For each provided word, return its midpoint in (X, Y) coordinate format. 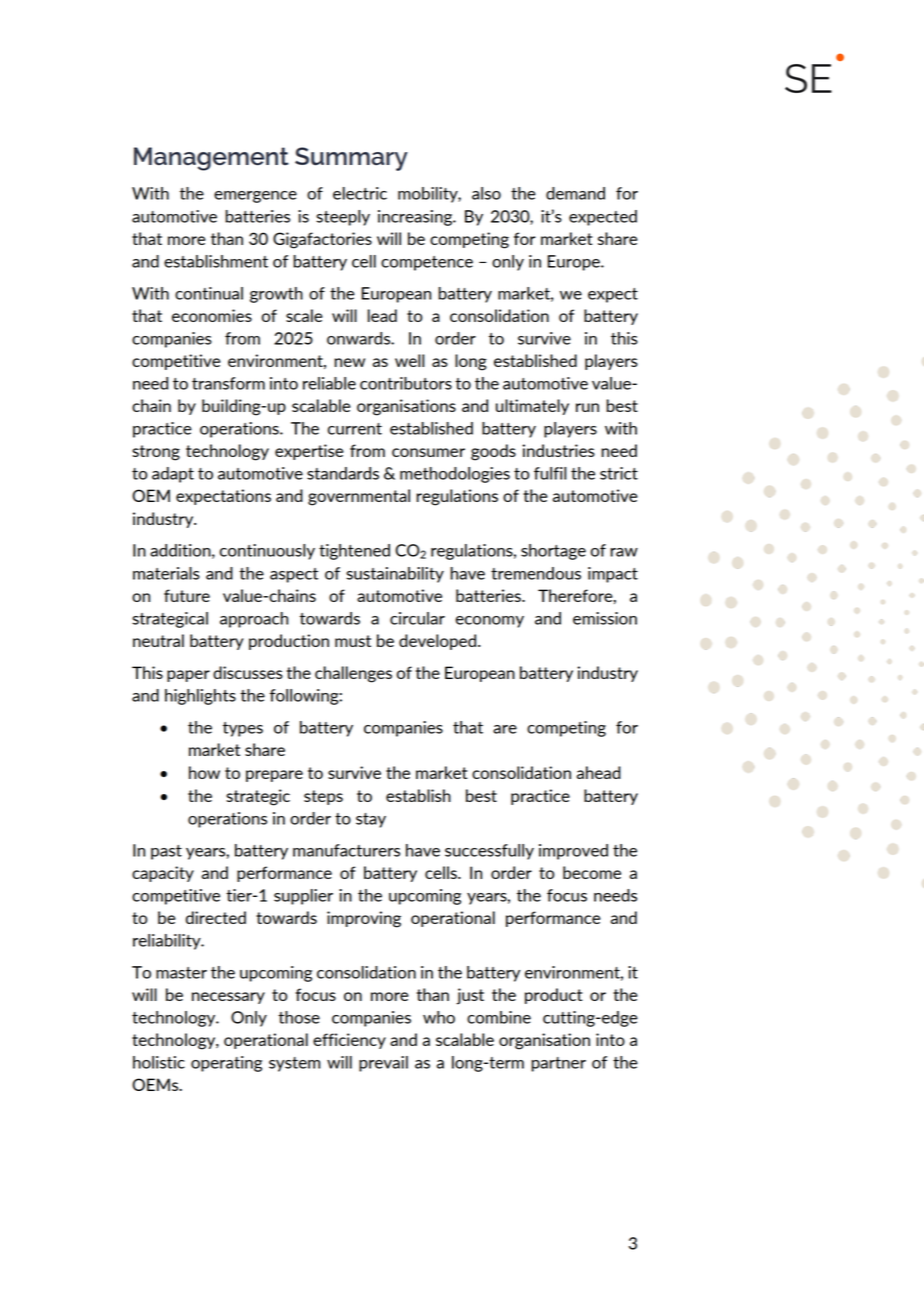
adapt (173, 475)
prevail (383, 1064)
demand (575, 193)
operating (226, 1064)
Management (211, 159)
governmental (359, 497)
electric (360, 193)
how (204, 772)
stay (371, 820)
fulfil (550, 473)
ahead (599, 772)
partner (558, 1064)
